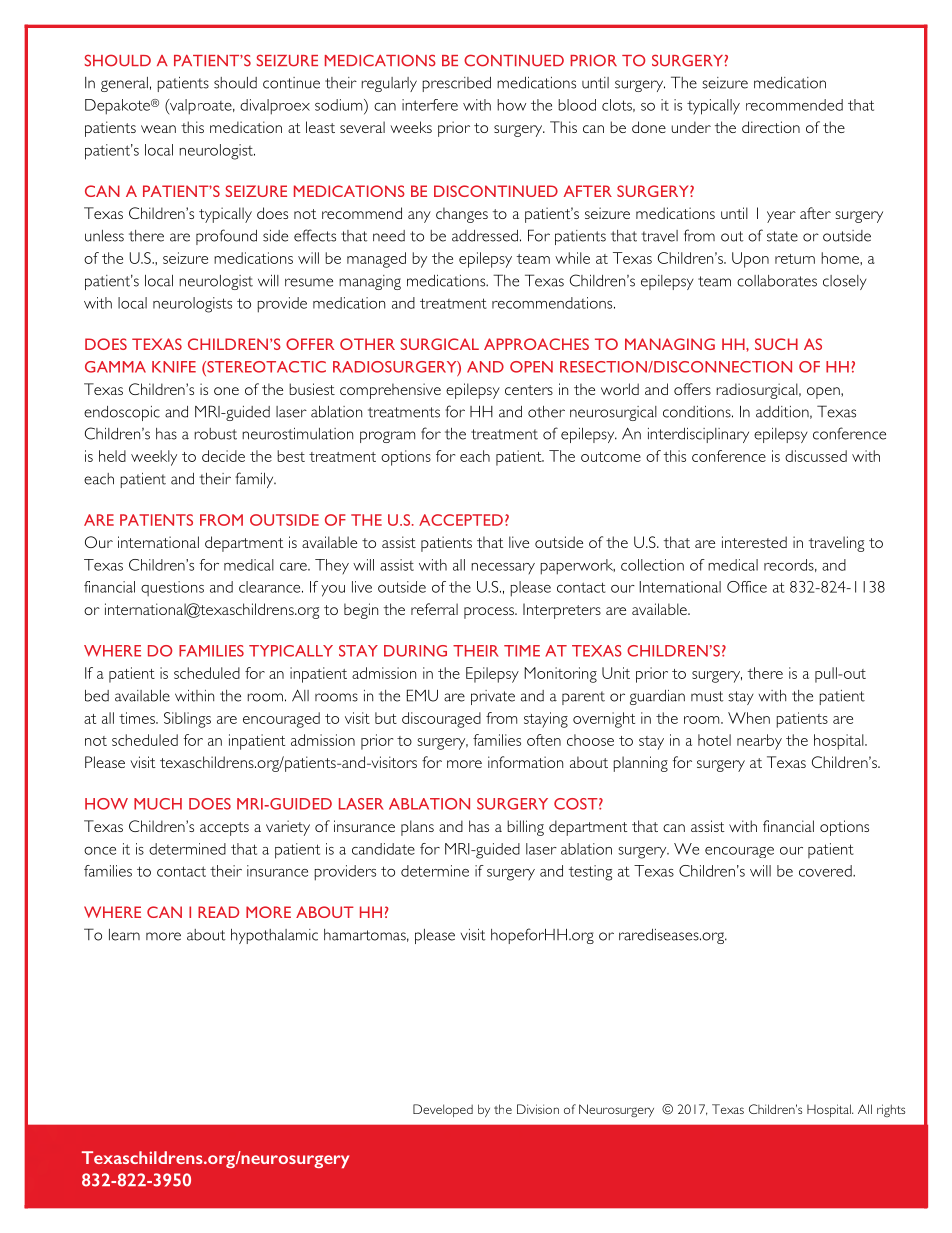 Image resolution: width=952 pixels, height=1233 pixels. I want to click on process, so click(490, 613).
